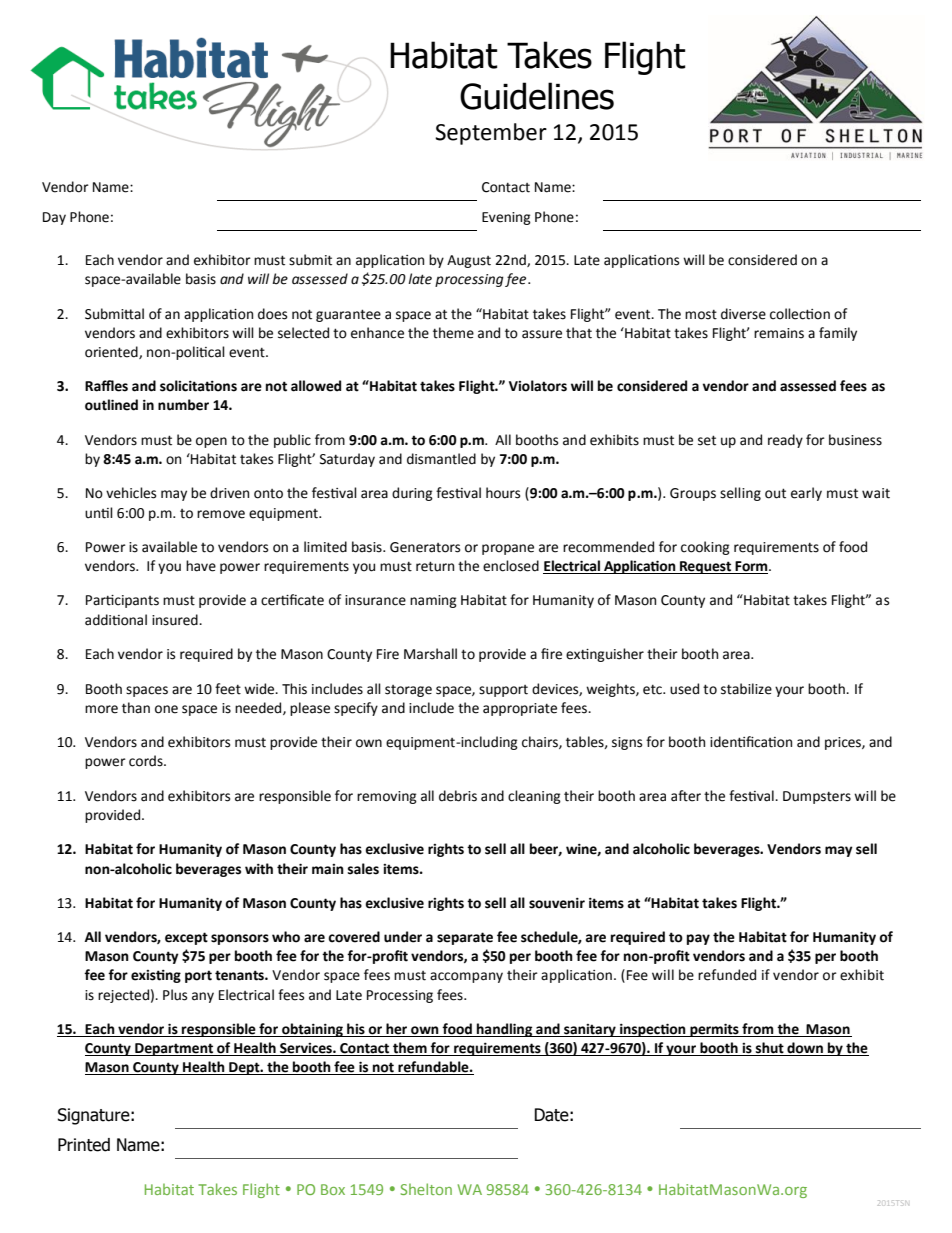 The height and width of the page is (1233, 952). I want to click on does, so click(272, 314).
